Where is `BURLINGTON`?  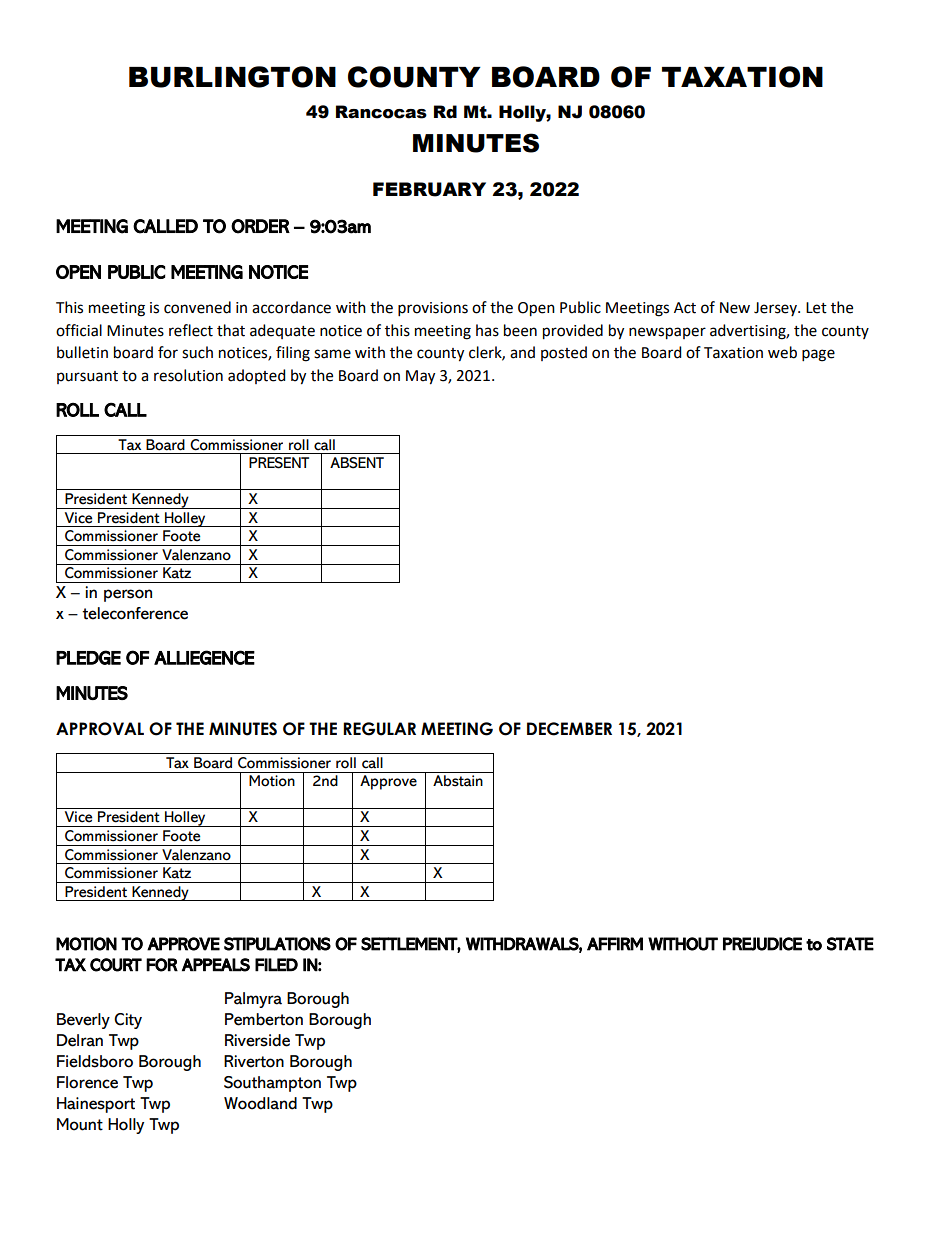
BURLINGTON is located at coordinates (232, 77).
